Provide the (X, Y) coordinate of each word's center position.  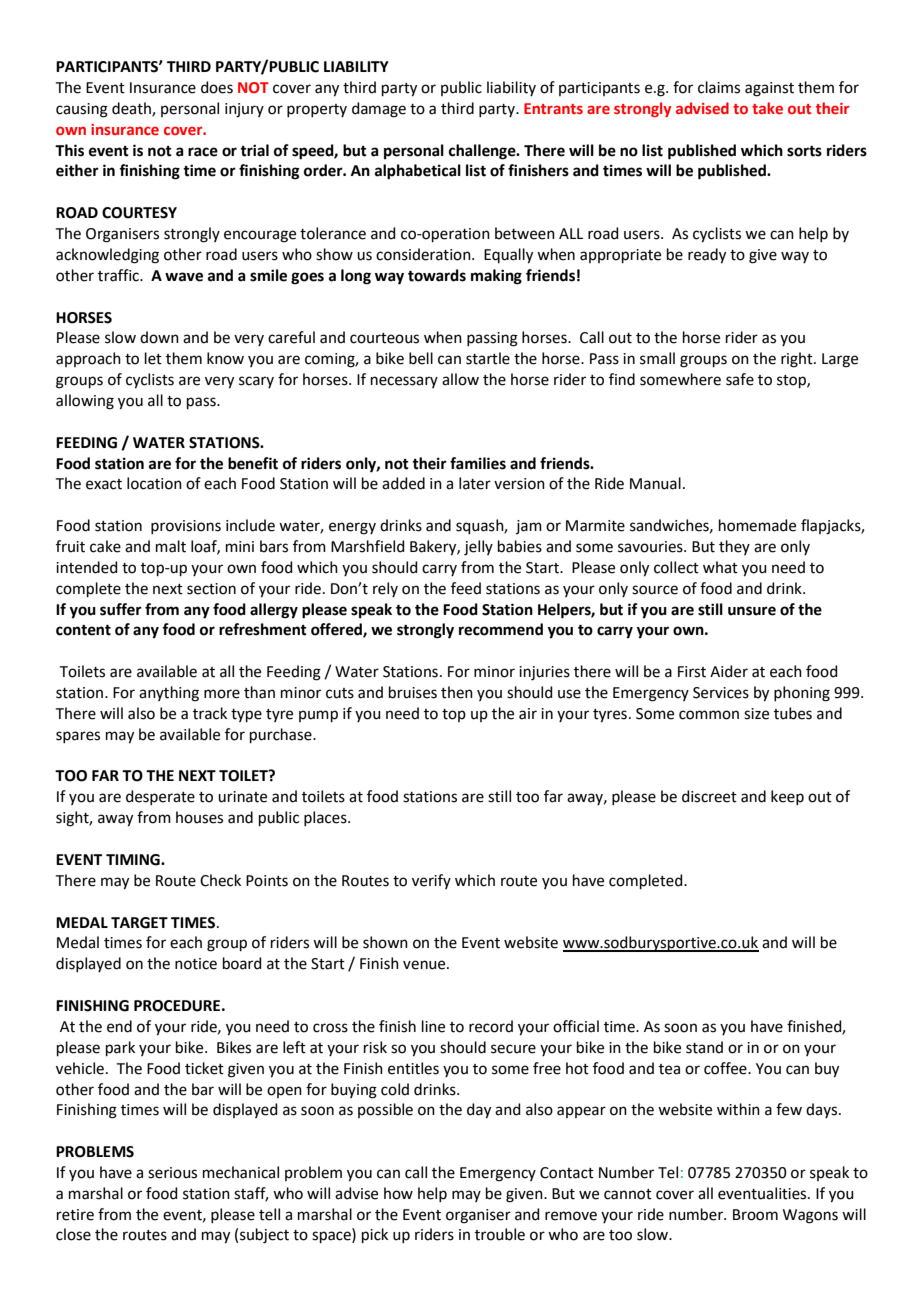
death (132, 109)
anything (169, 694)
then (457, 692)
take (767, 108)
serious (172, 1173)
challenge (483, 152)
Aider (729, 671)
